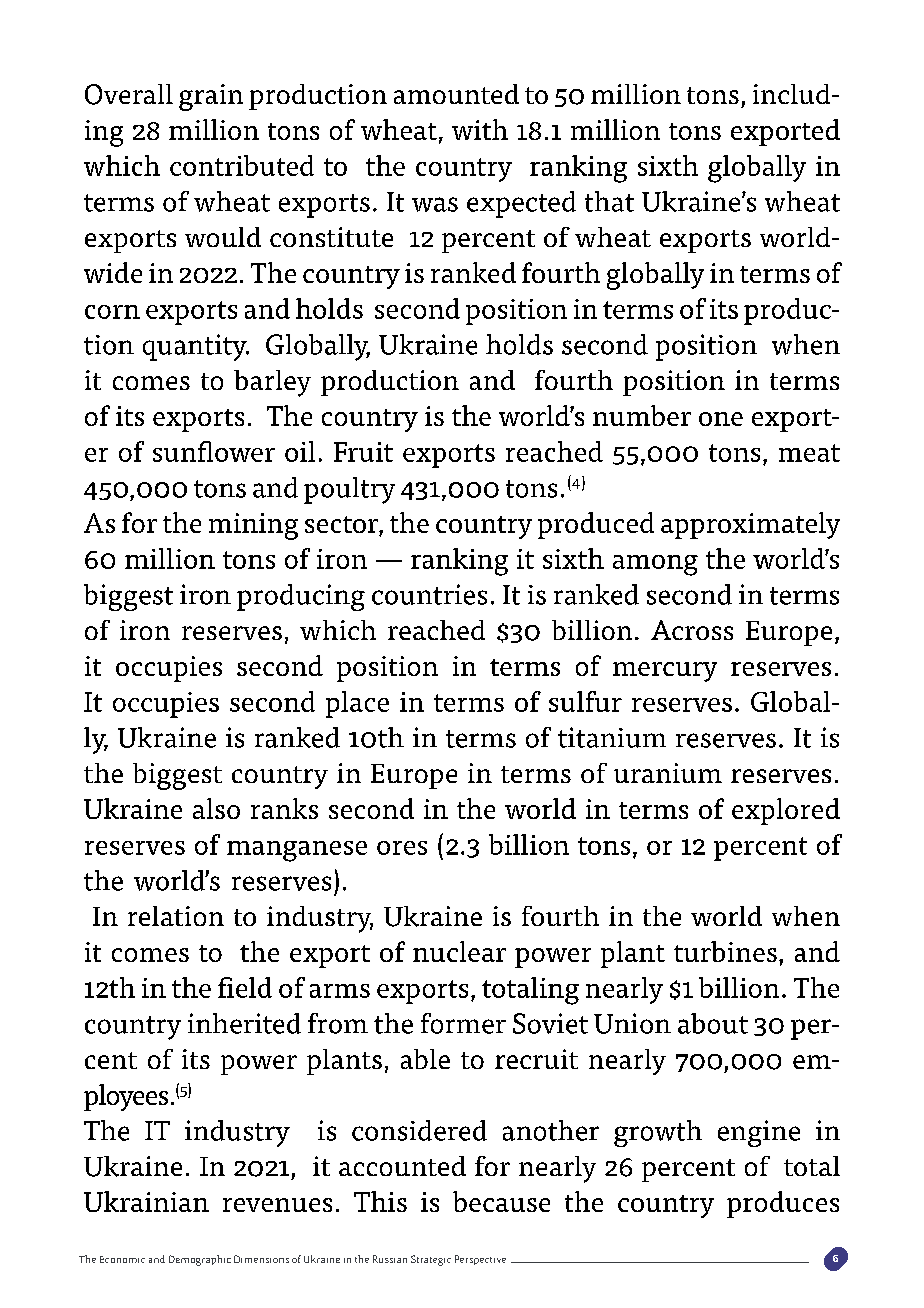 The image size is (924, 1308). What do you see at coordinates (211, 97) in the image?
I see `grain` at bounding box center [211, 97].
